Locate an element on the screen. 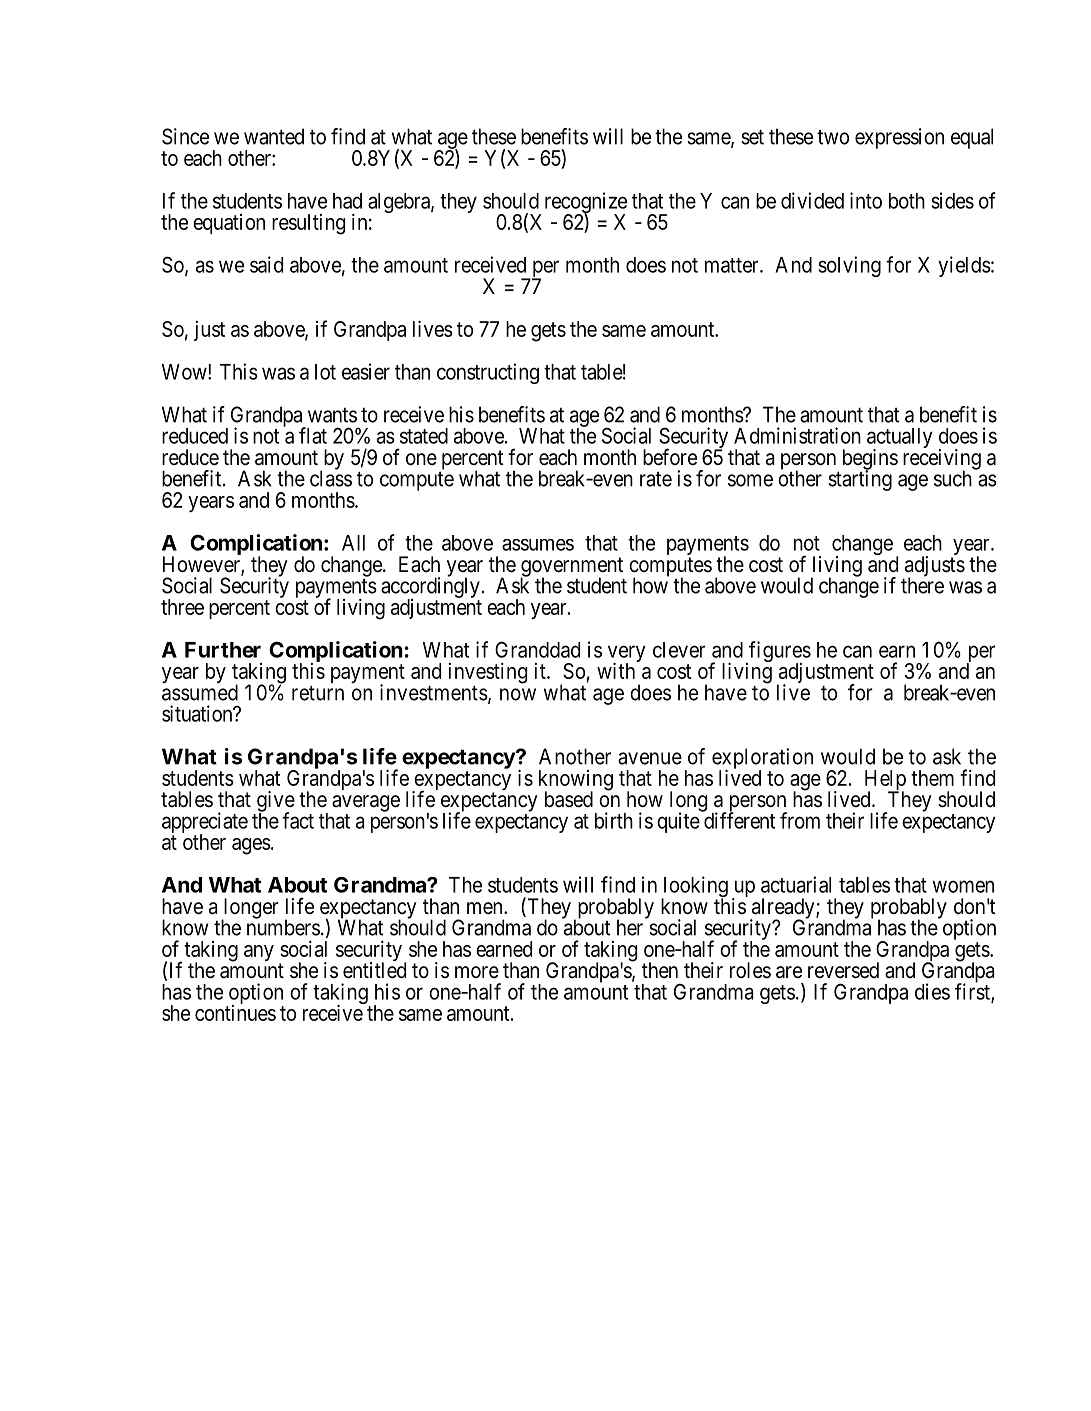 This screenshot has height=1411, width=1091. continues is located at coordinates (235, 1013).
